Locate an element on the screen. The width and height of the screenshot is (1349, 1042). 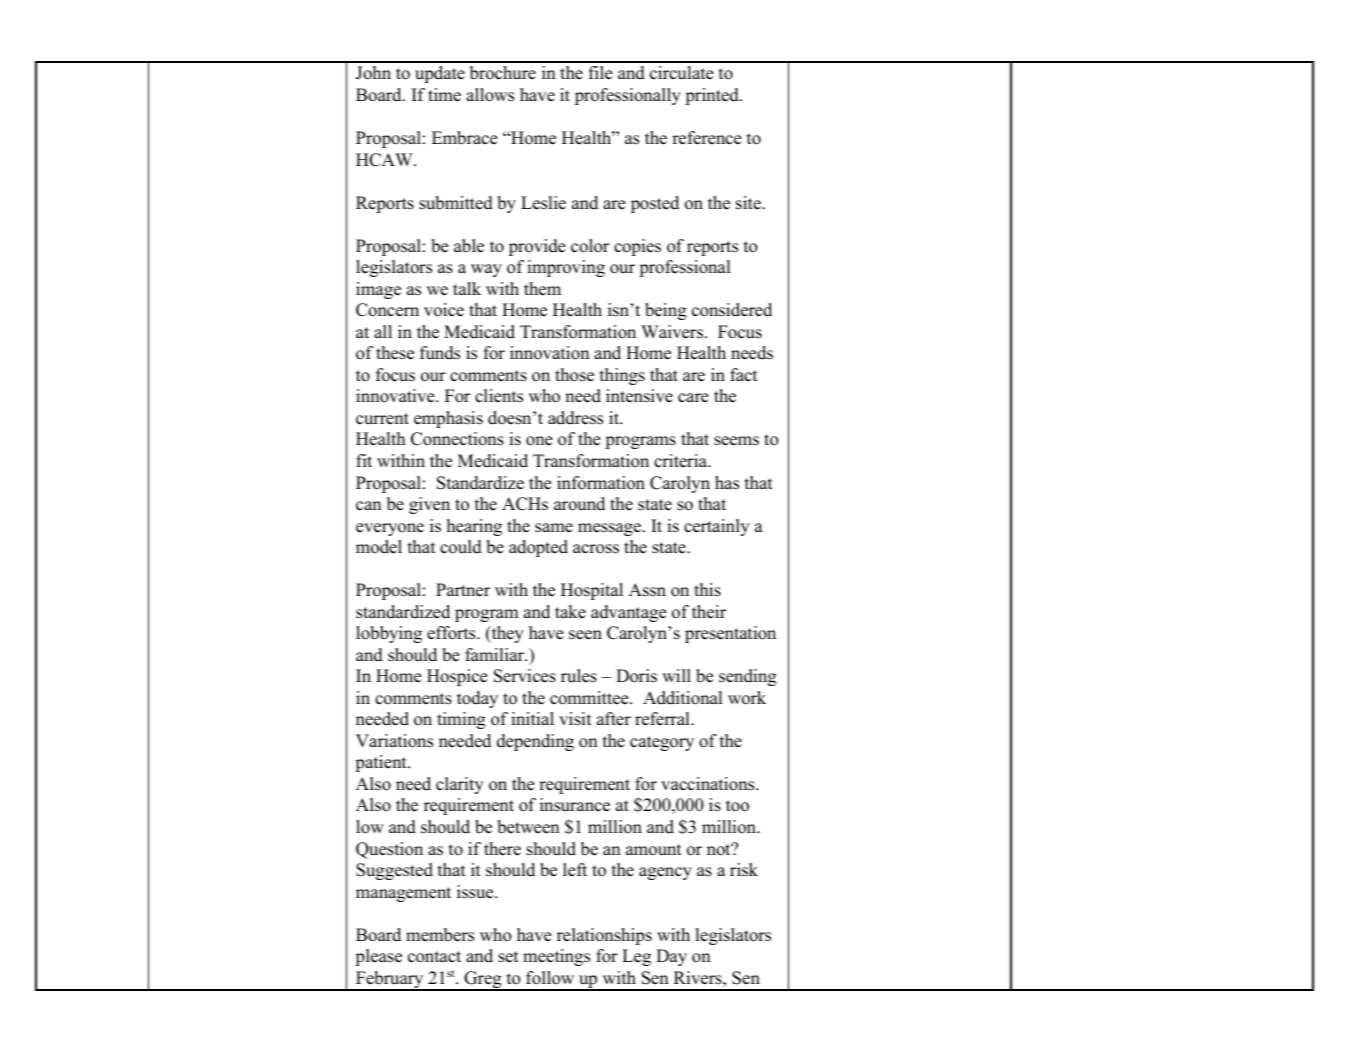
considered is located at coordinates (732, 310).
